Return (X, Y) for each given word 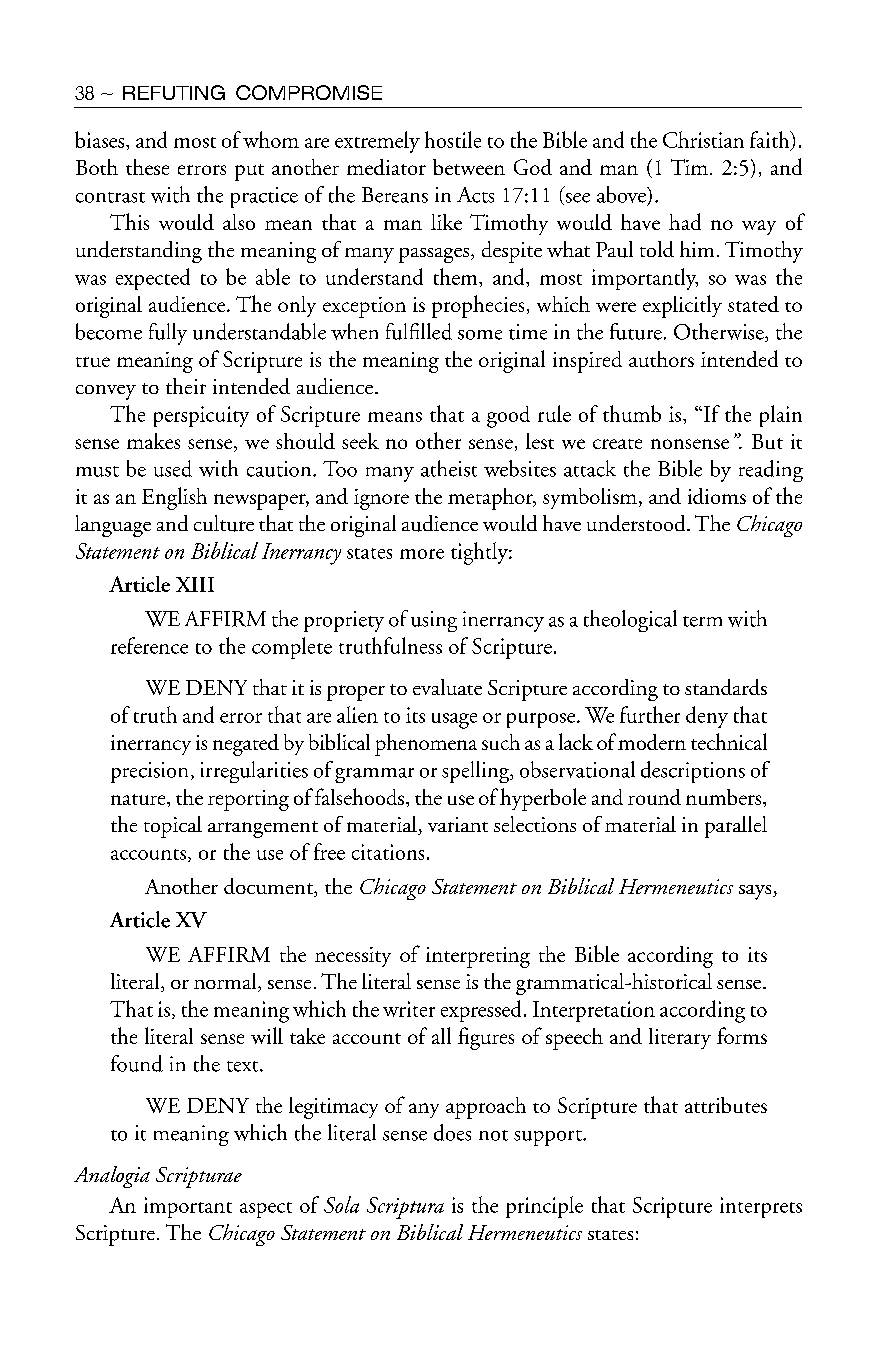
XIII (195, 584)
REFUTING (174, 92)
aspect (266, 1210)
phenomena (426, 745)
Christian (703, 139)
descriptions (693, 772)
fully (168, 334)
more (422, 554)
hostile (453, 139)
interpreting (478, 957)
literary (680, 1038)
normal (226, 982)
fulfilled (419, 331)
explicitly (682, 306)
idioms (717, 496)
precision (149, 772)
